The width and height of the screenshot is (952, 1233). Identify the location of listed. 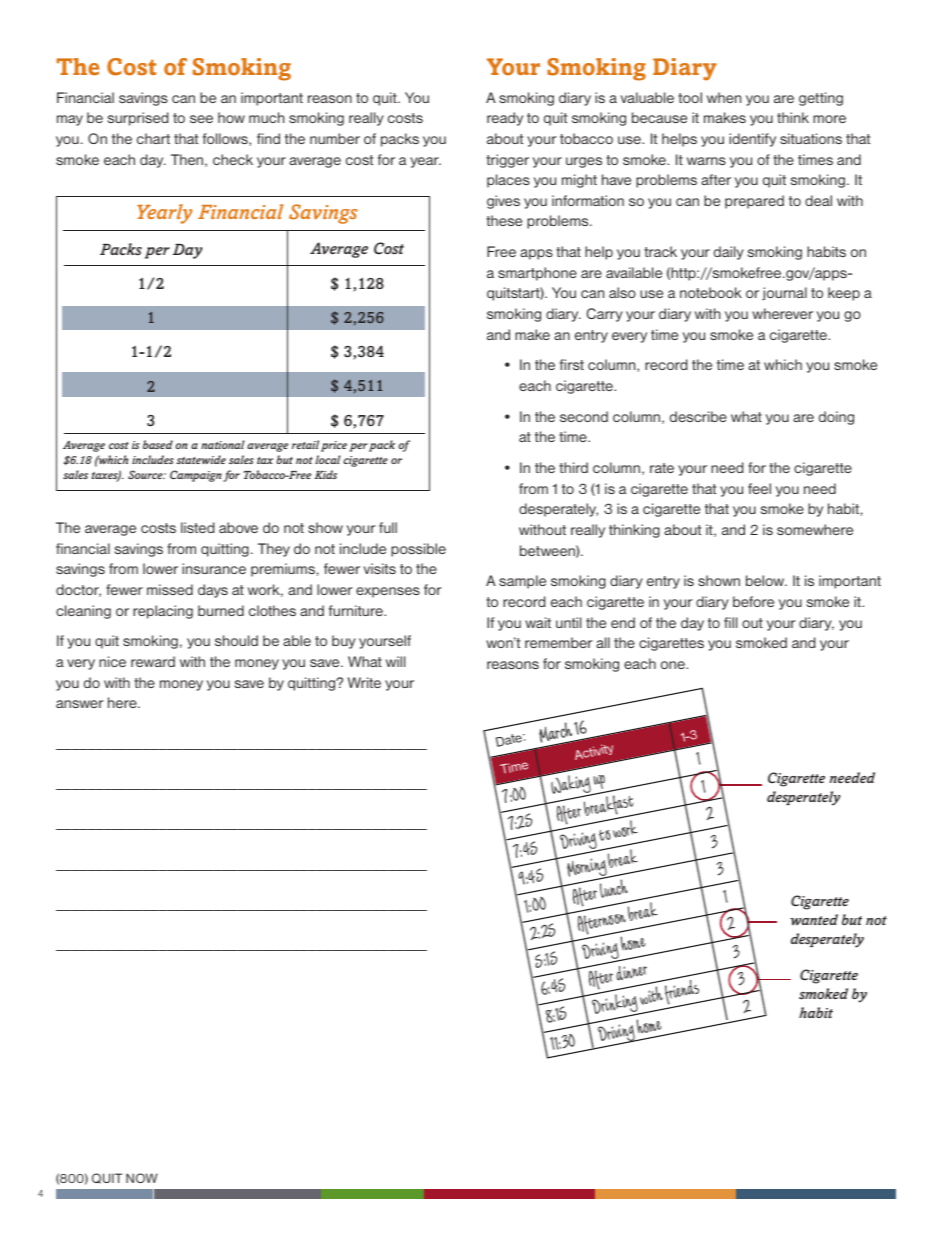
(197, 527).
